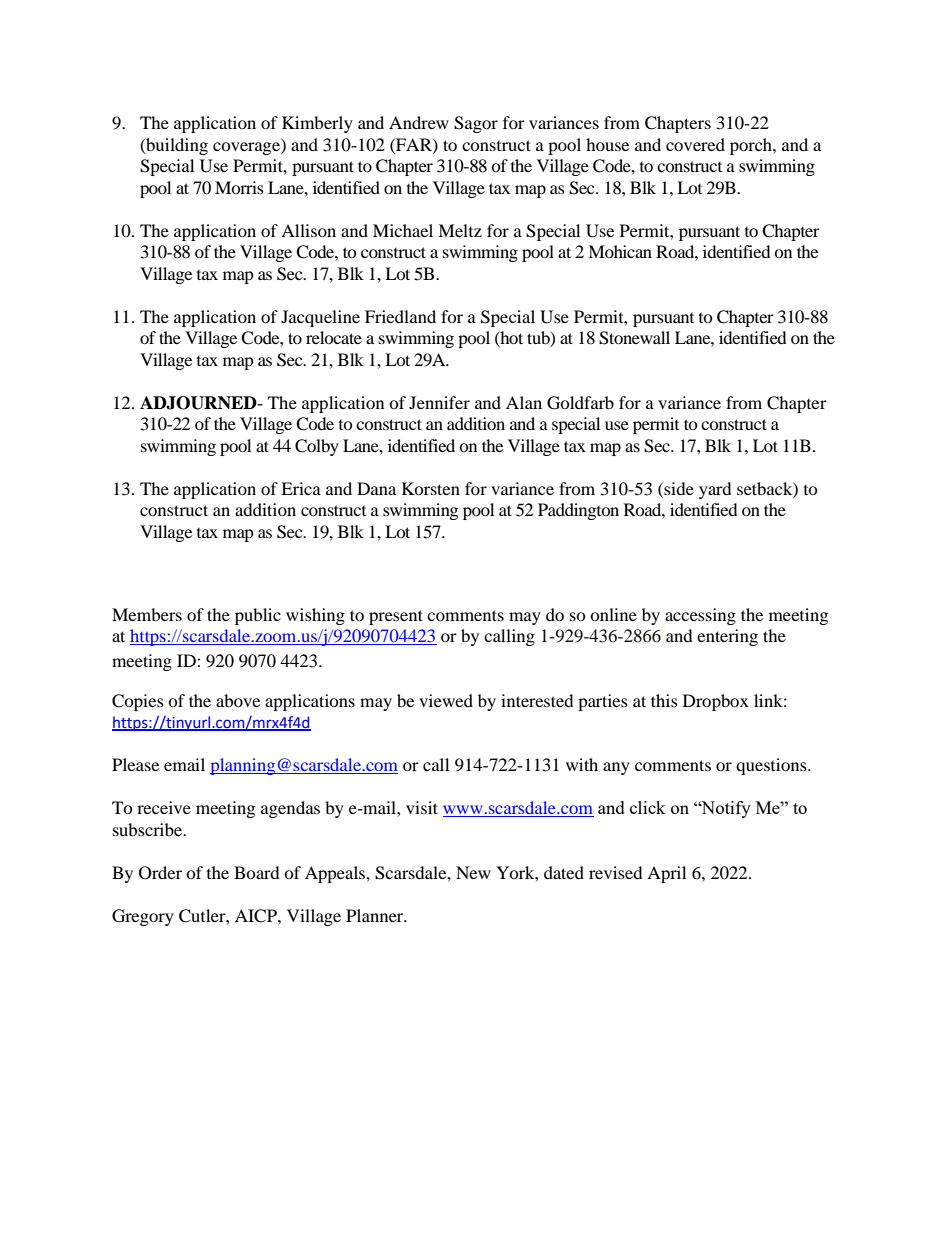 The height and width of the document is (1233, 952). Describe the element at coordinates (376, 915) in the document. I see `Planner` at that location.
